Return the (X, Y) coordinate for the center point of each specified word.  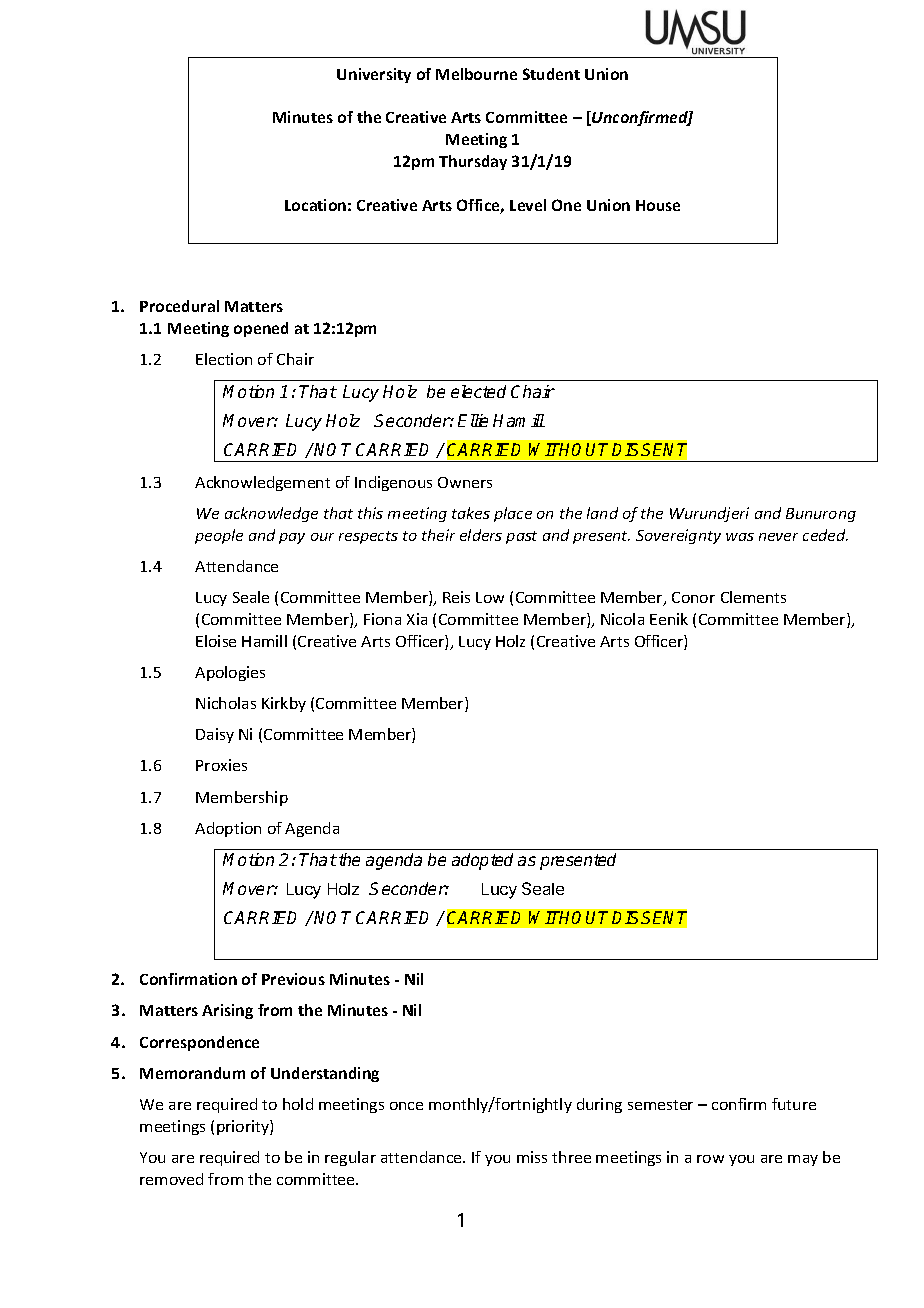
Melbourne (476, 74)
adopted (482, 861)
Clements (753, 597)
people (219, 536)
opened (261, 329)
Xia (417, 619)
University (374, 75)
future (794, 1104)
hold (298, 1104)
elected (478, 391)
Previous (293, 979)
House (658, 205)
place (513, 514)
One (566, 205)
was (740, 537)
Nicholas (226, 703)
